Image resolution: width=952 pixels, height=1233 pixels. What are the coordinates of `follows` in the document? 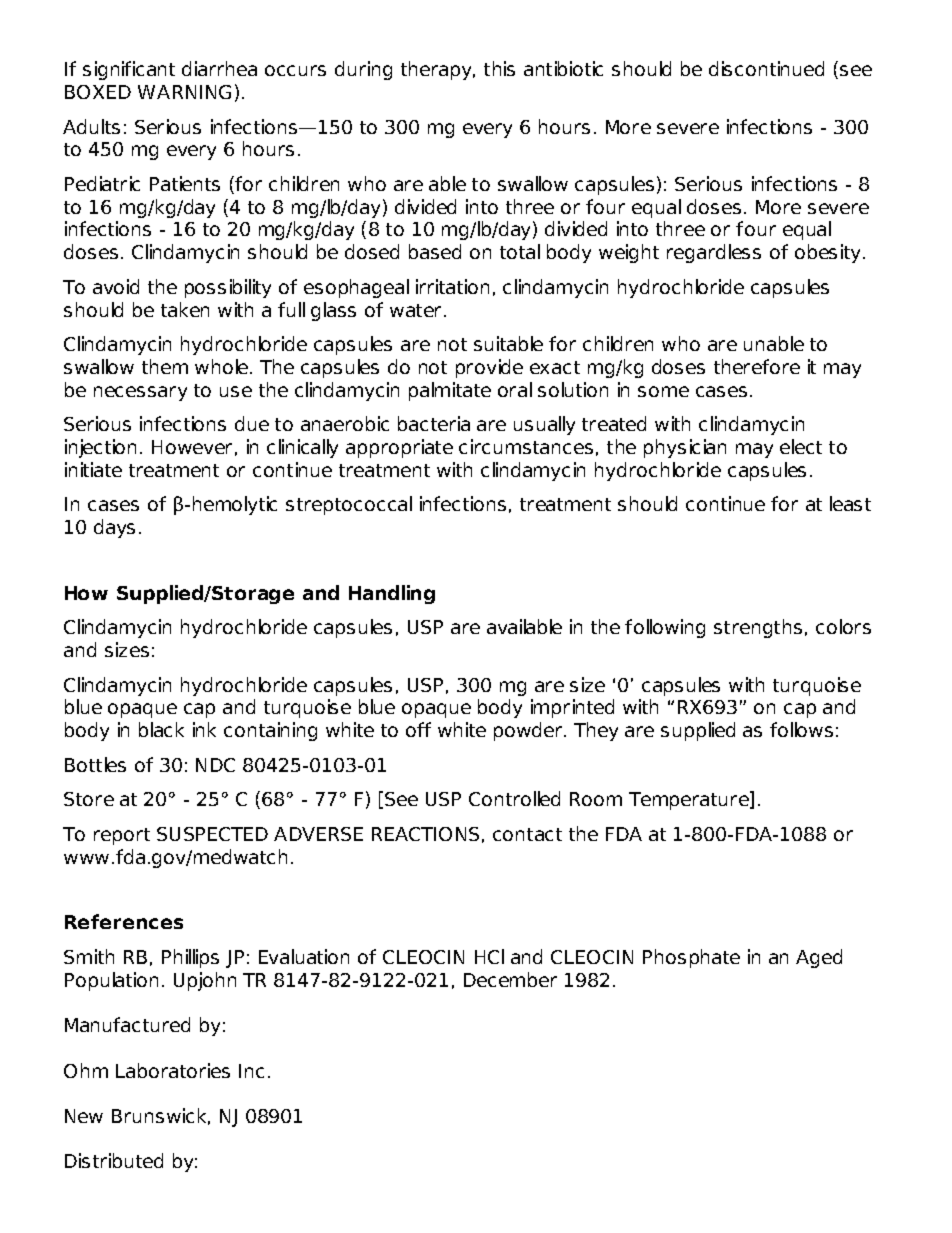 It's located at (801, 729).
